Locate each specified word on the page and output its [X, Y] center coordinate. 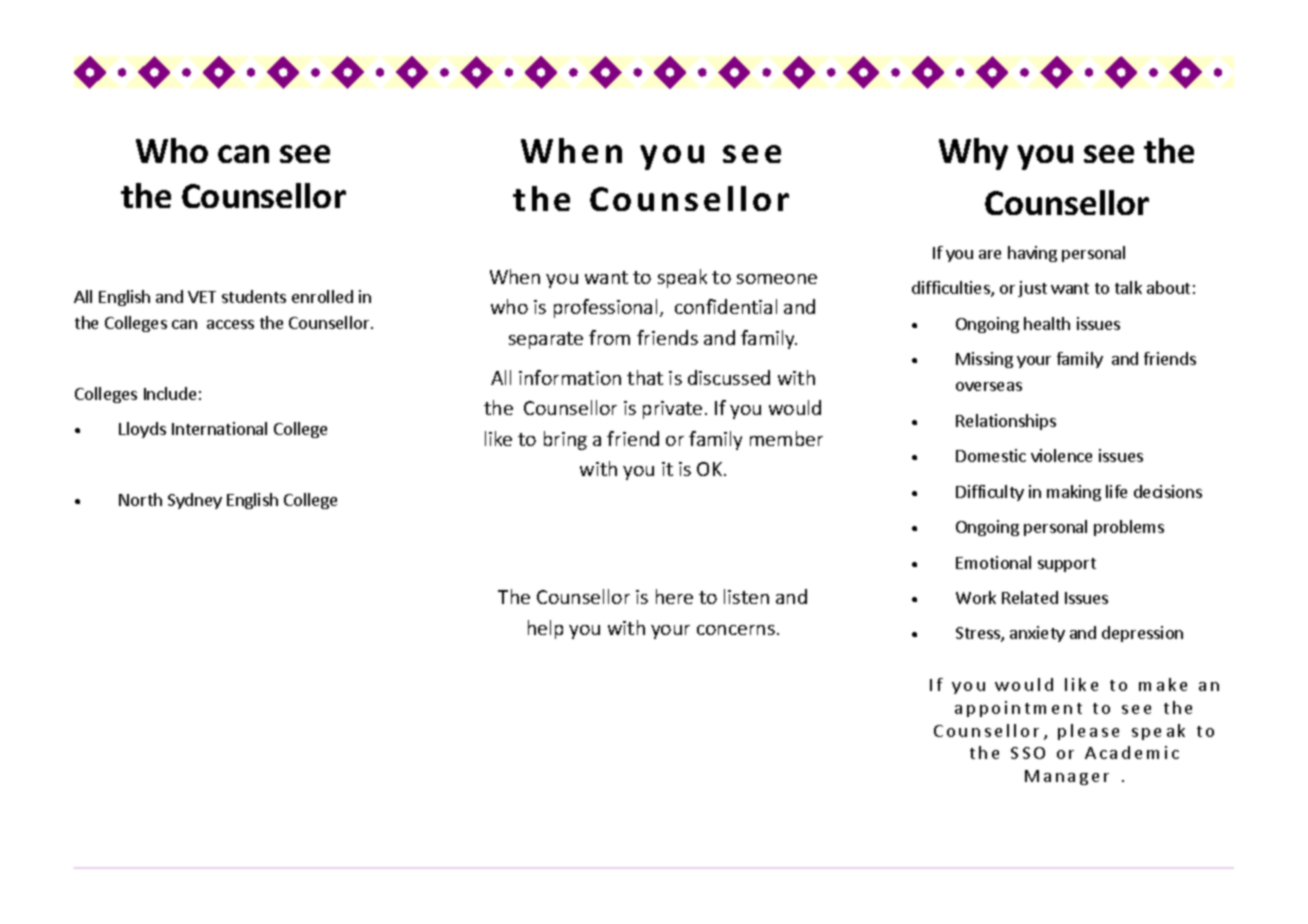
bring [565, 440]
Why [973, 154]
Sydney [195, 501]
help [545, 629]
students [254, 296]
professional [605, 308]
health [1047, 323]
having [1032, 254]
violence [1061, 455]
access [230, 324]
